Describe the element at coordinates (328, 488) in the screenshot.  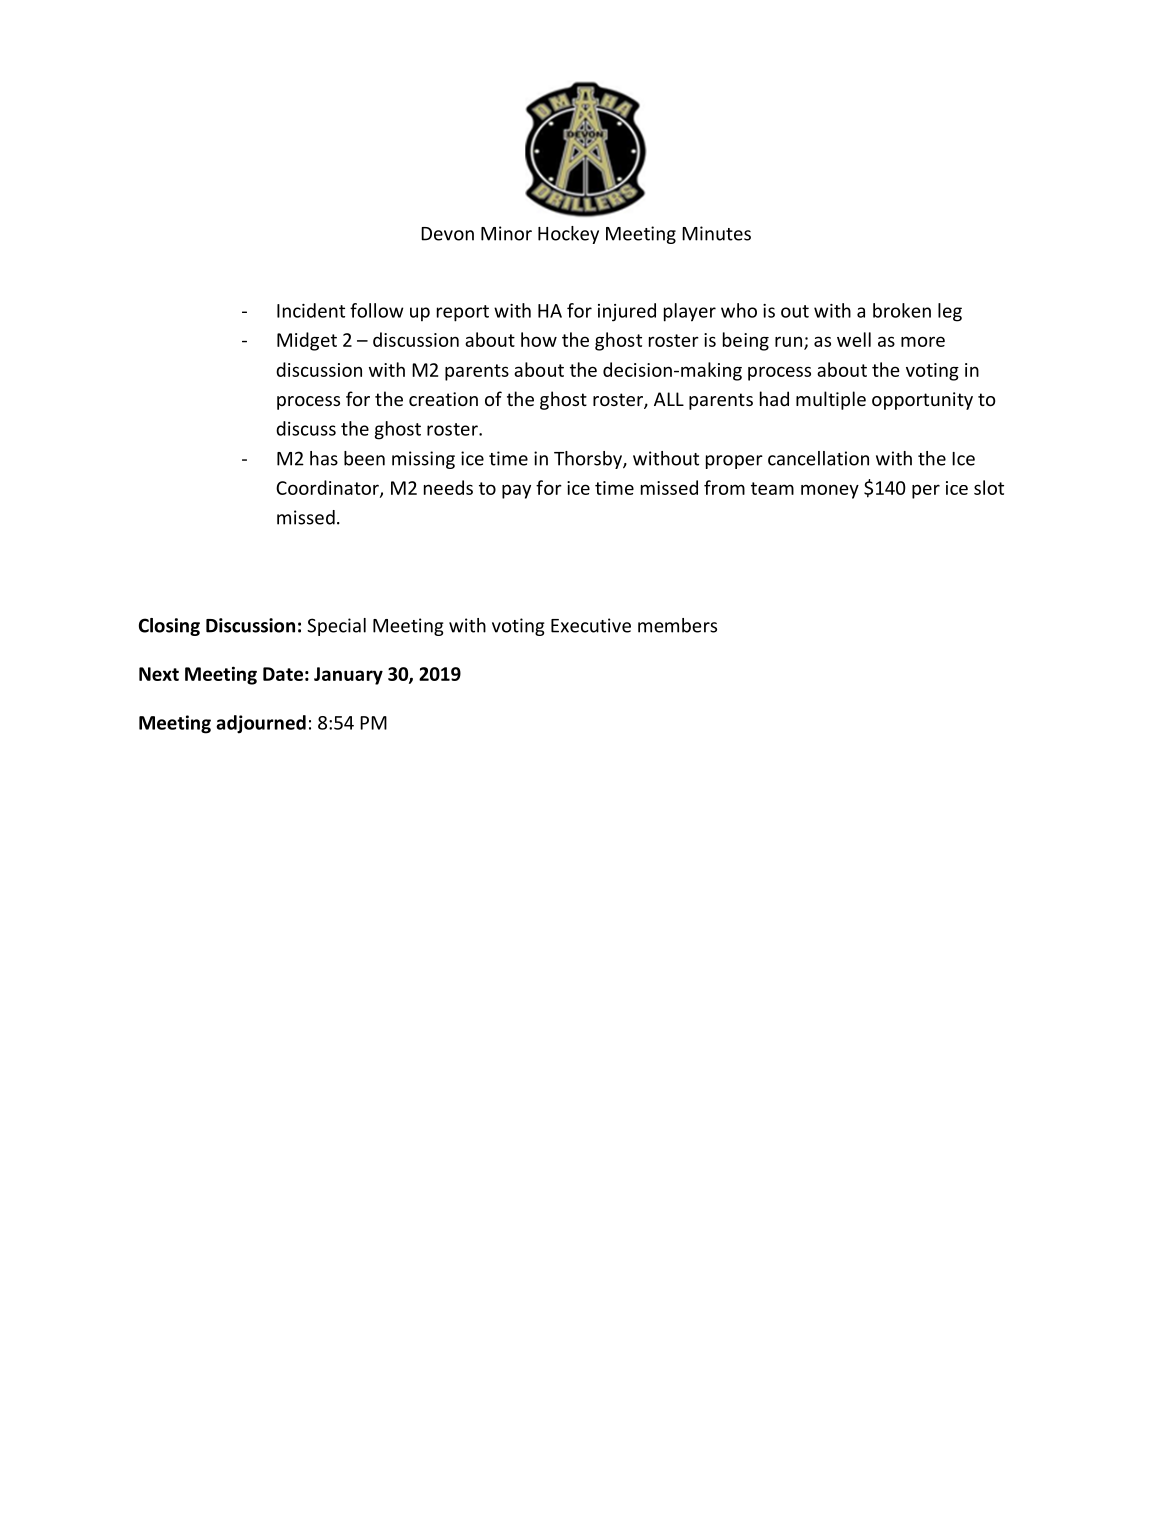
I see `Coordinator` at that location.
